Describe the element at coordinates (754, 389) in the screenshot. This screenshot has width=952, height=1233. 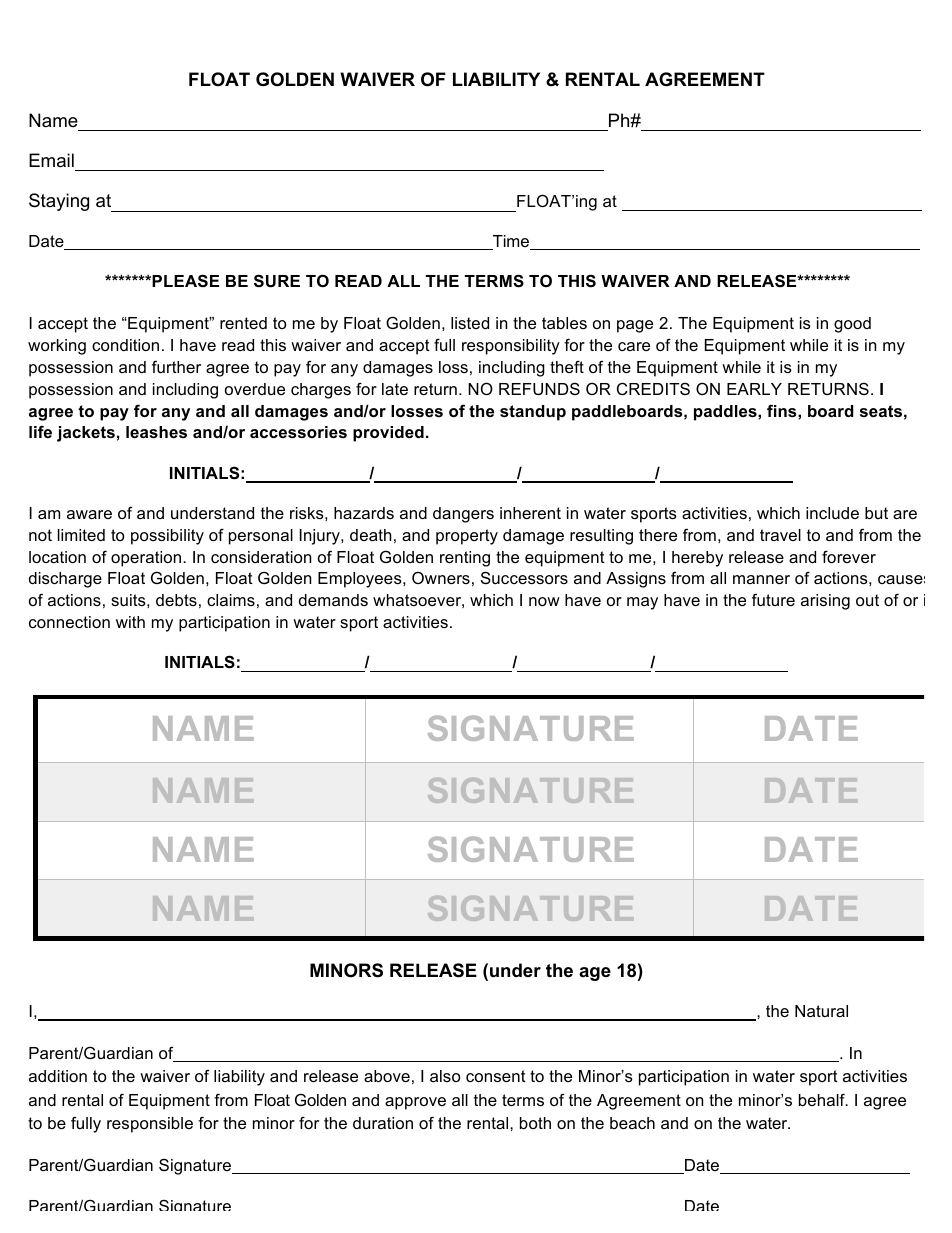
I see `EARLY` at that location.
